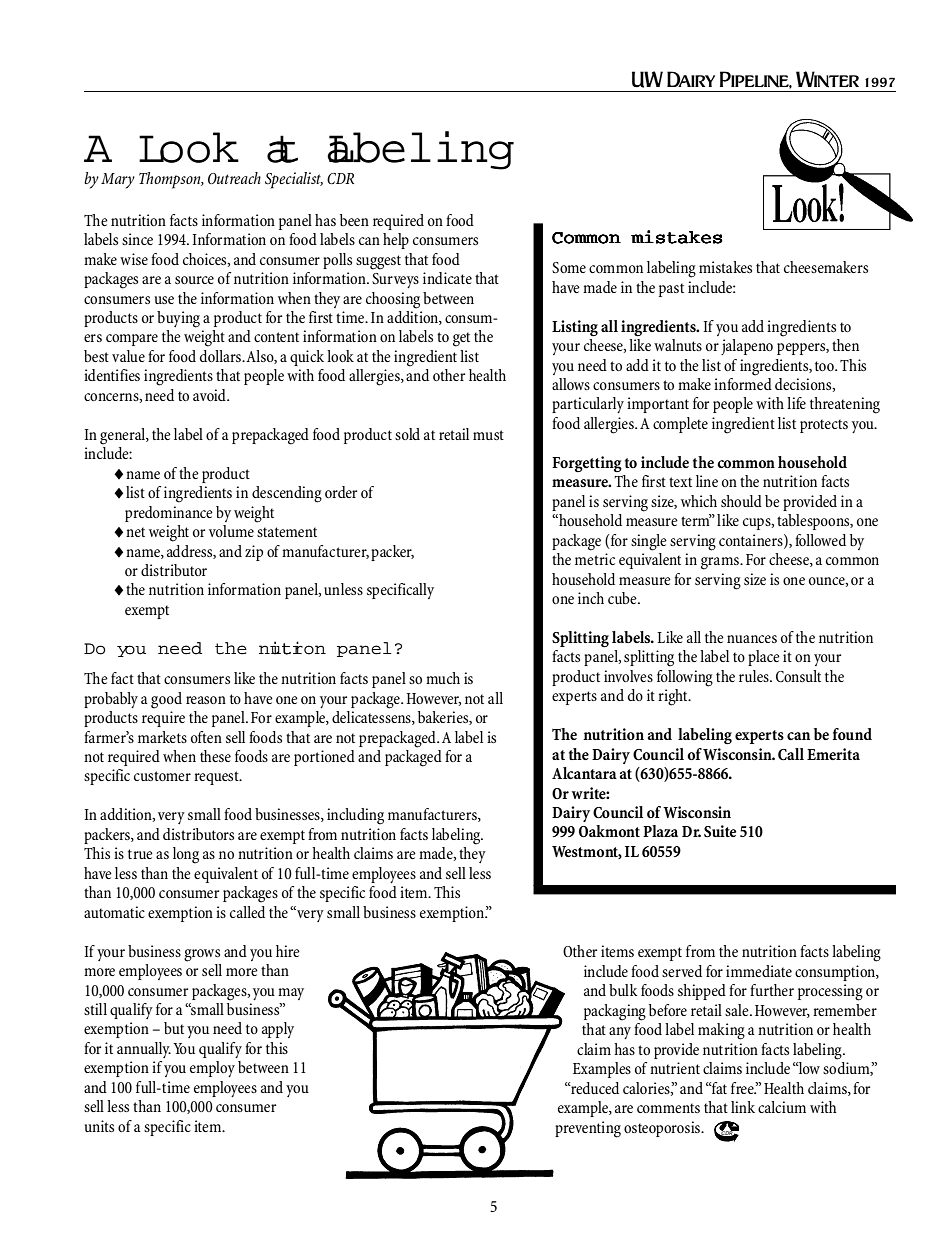  I want to click on including, so click(355, 816).
